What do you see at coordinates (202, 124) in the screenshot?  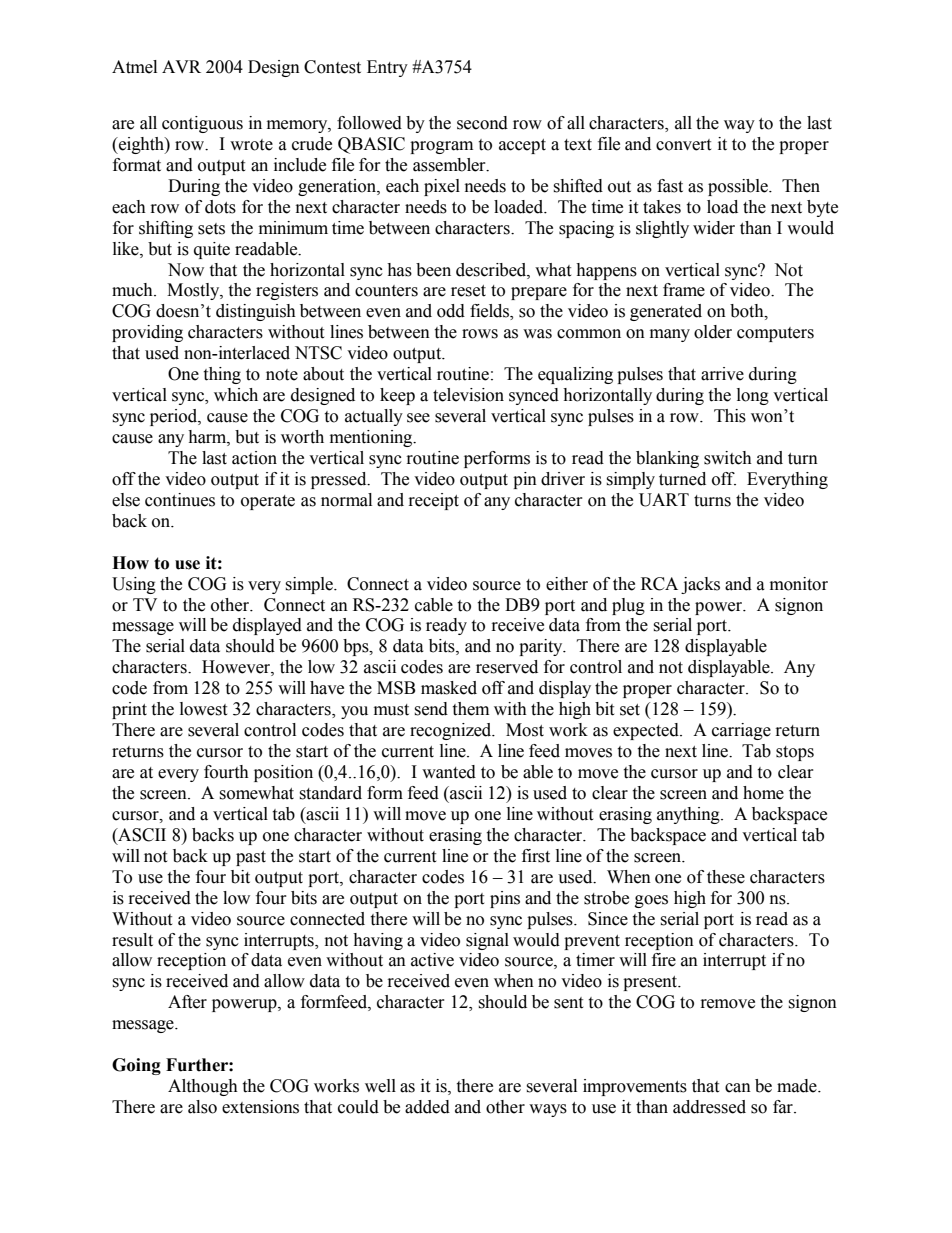 I see `contiguous` at bounding box center [202, 124].
